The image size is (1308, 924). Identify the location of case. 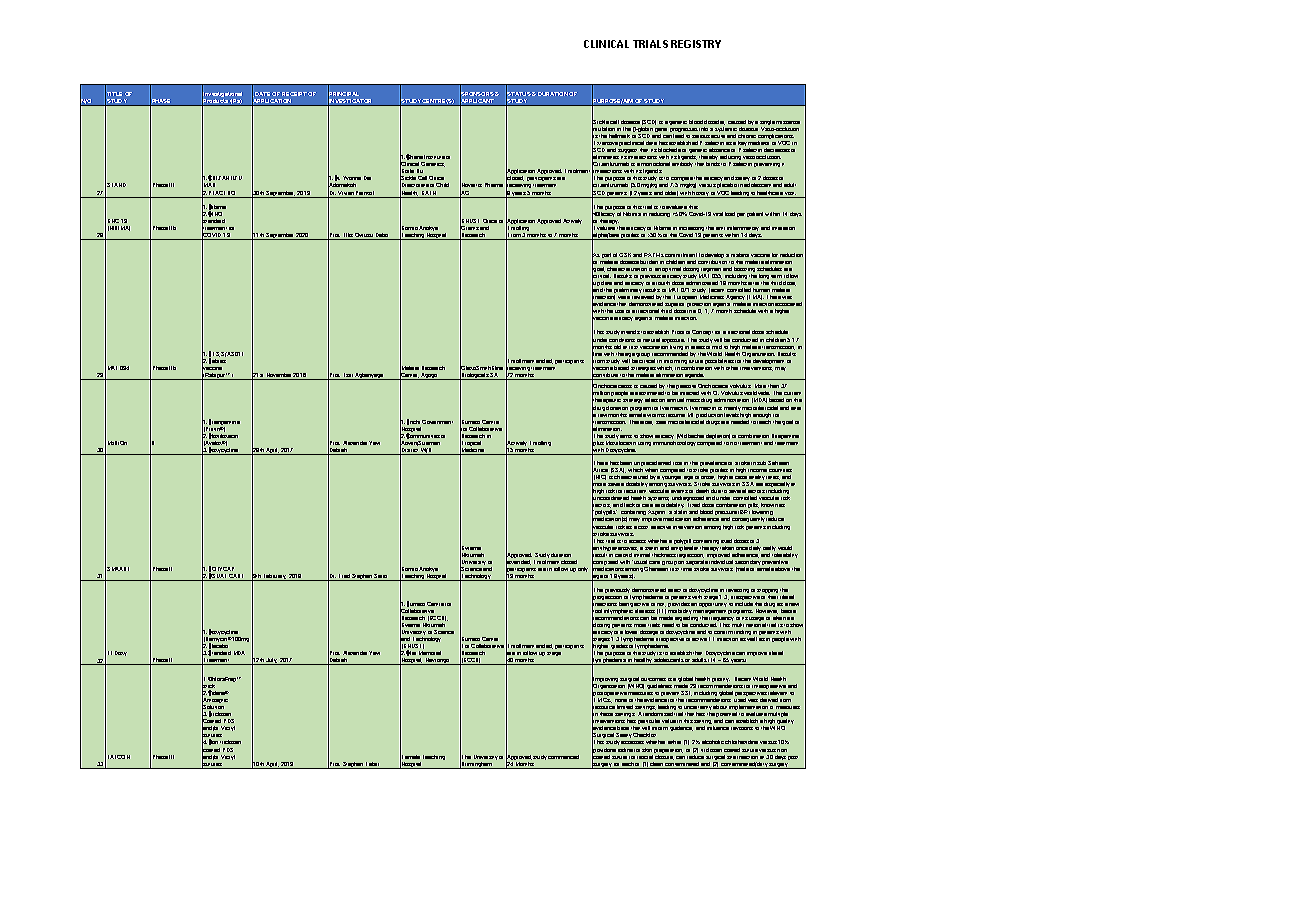
(741, 477).
